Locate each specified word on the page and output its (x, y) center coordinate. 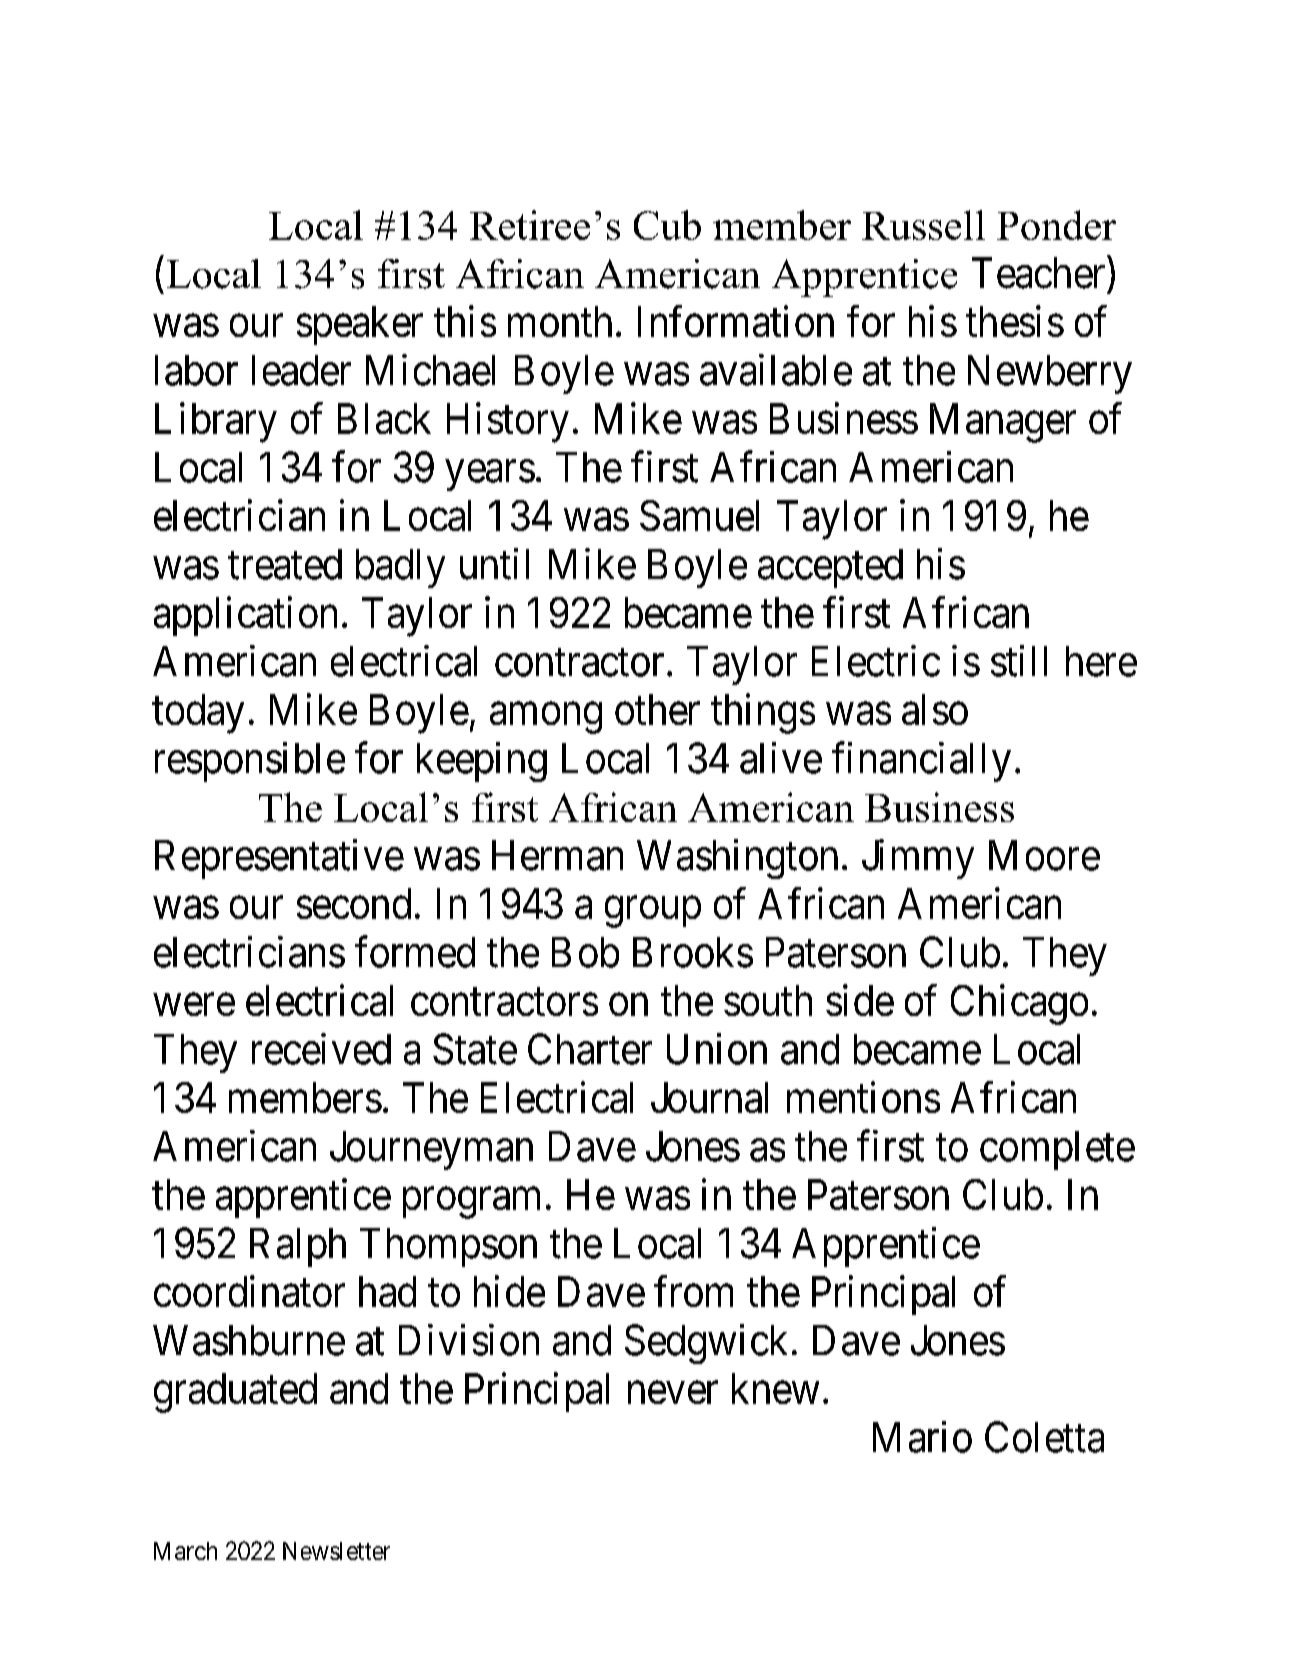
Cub (667, 225)
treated (285, 564)
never (673, 1393)
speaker (360, 325)
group (653, 912)
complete (1057, 1150)
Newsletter (336, 1551)
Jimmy (918, 859)
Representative (279, 859)
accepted (830, 568)
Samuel (699, 515)
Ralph (298, 1247)
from (693, 1291)
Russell (923, 225)
